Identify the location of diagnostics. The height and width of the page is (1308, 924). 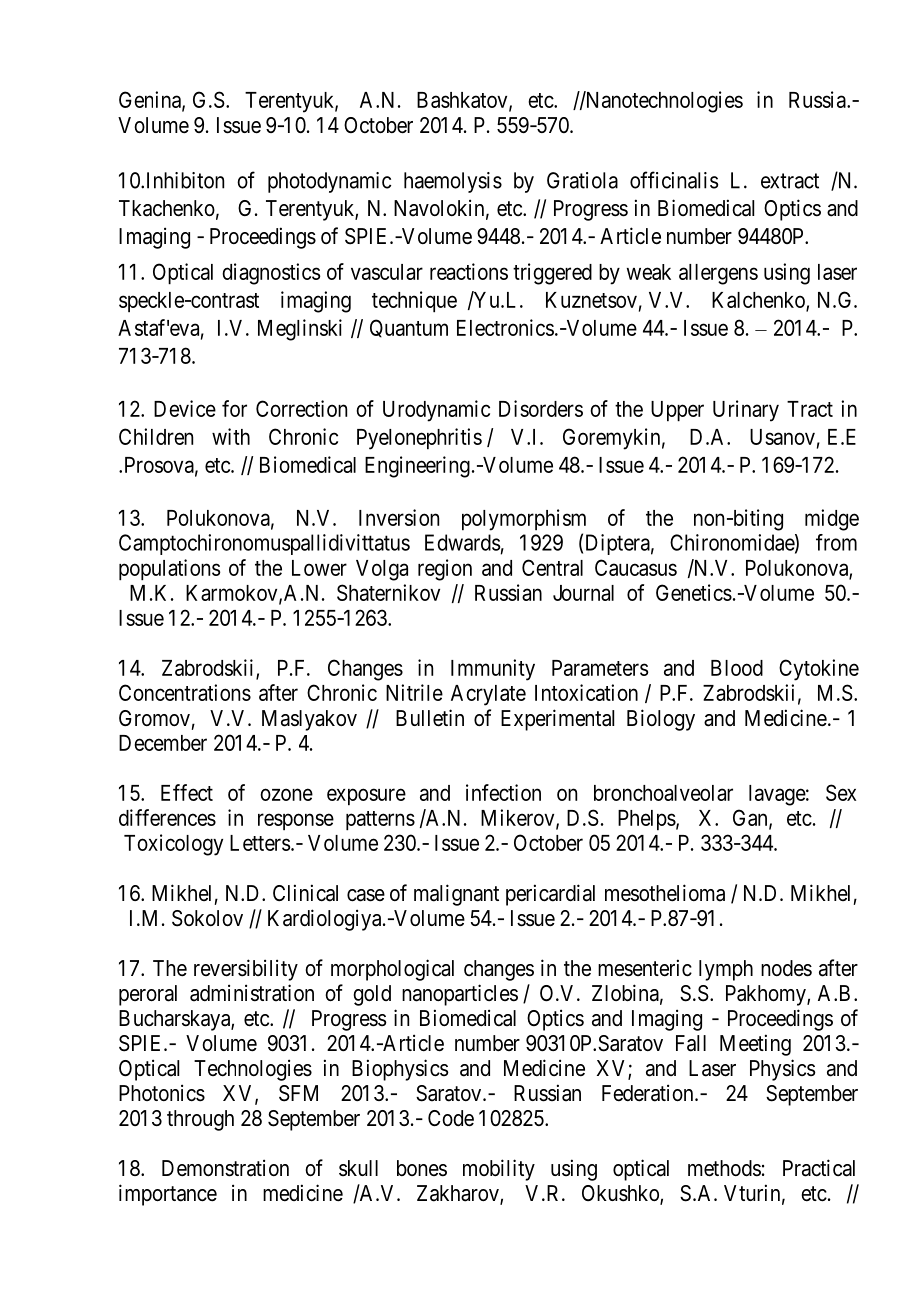
(271, 274).
